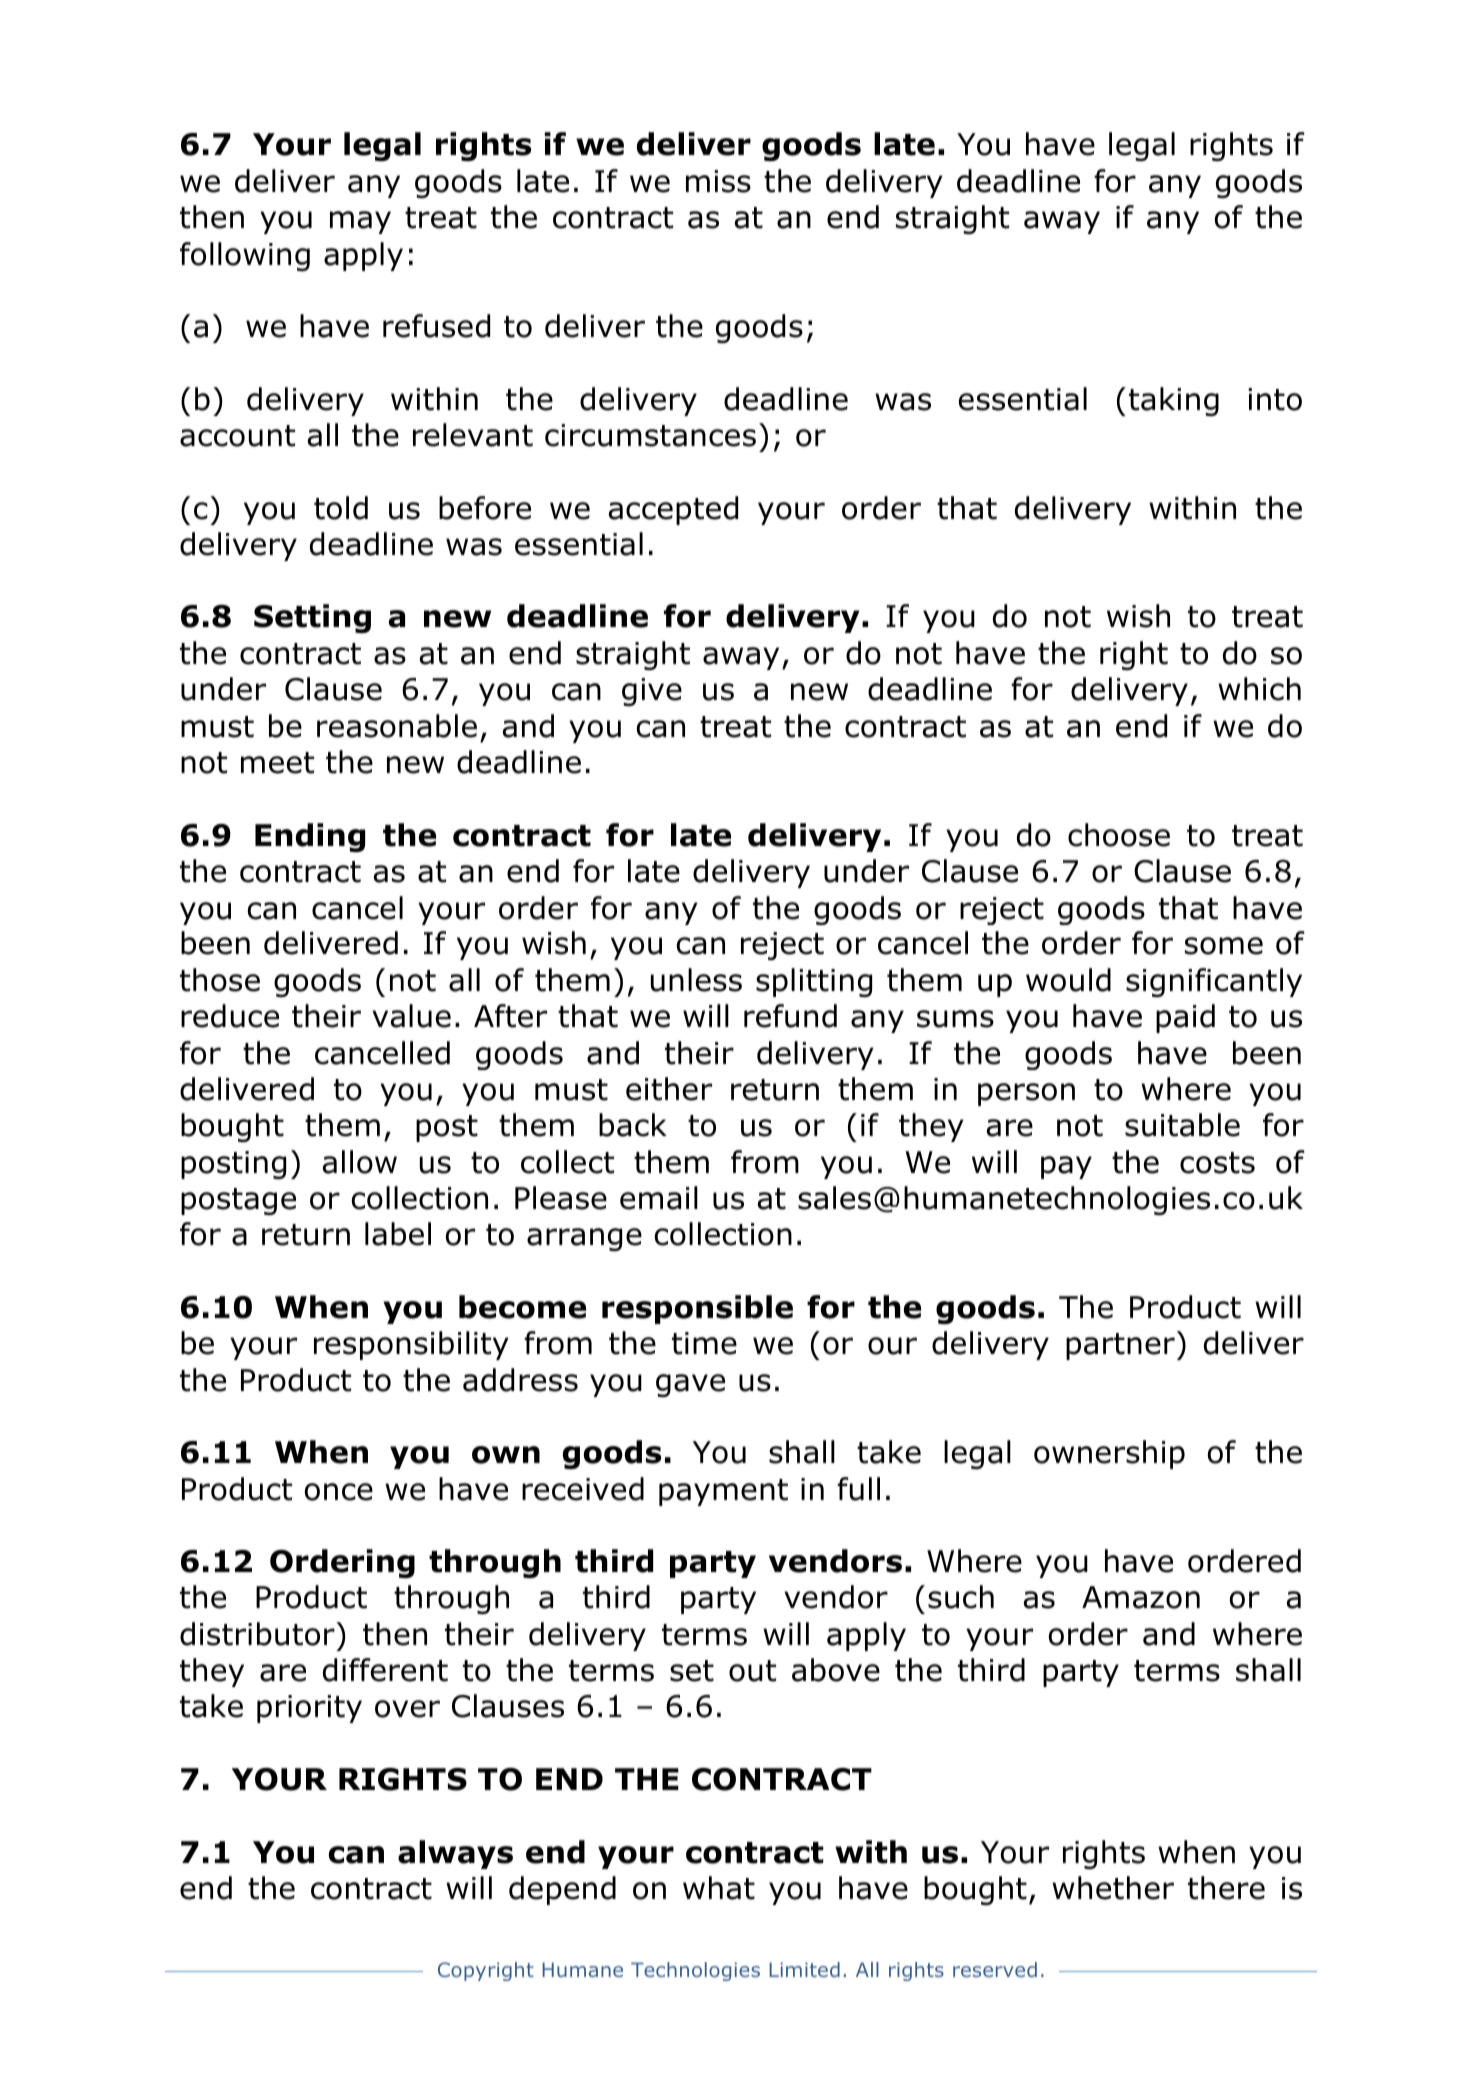 The width and height of the screenshot is (1483, 2097). What do you see at coordinates (1259, 689) in the screenshot?
I see `which` at bounding box center [1259, 689].
